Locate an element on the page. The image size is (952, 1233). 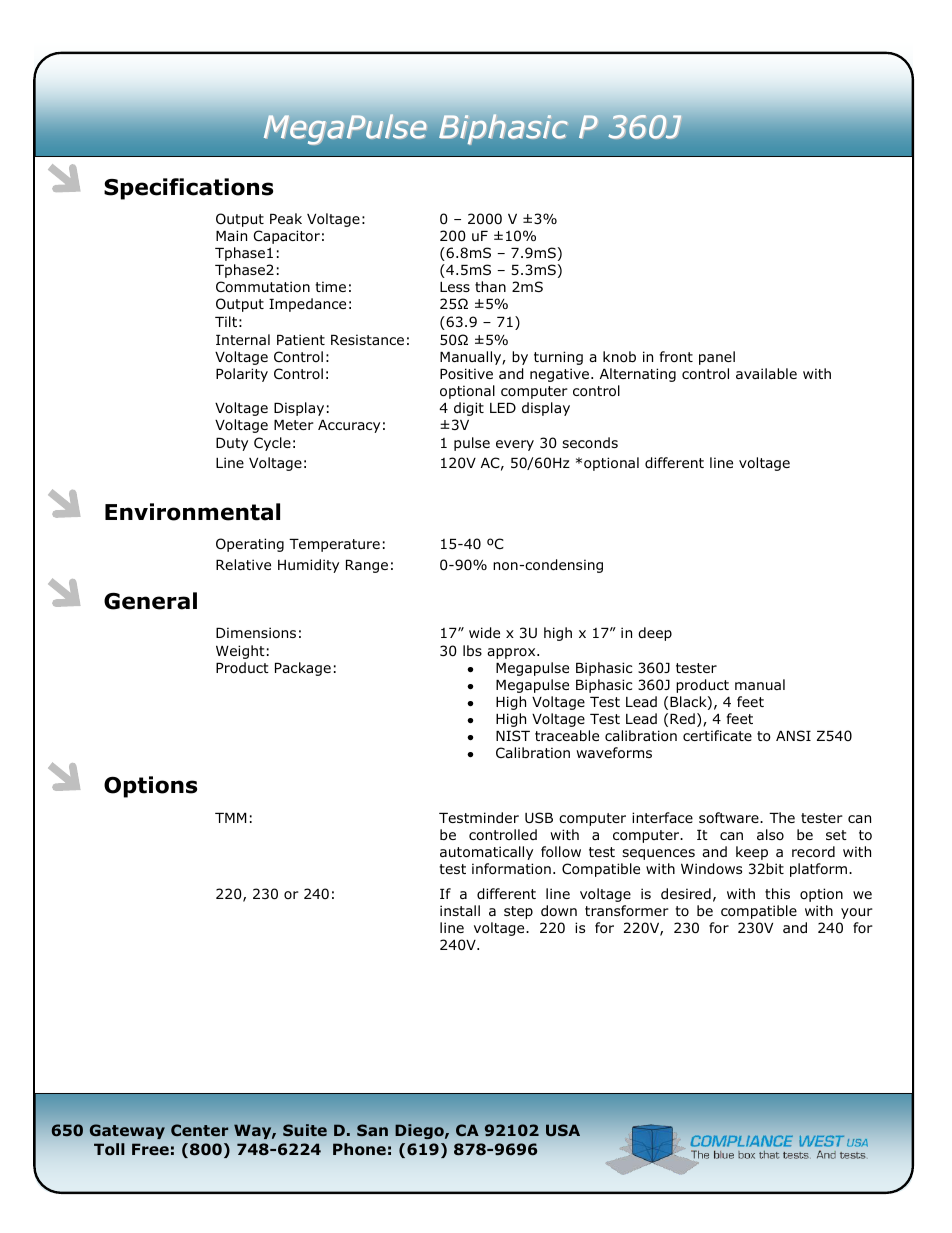
panel is located at coordinates (717, 358).
